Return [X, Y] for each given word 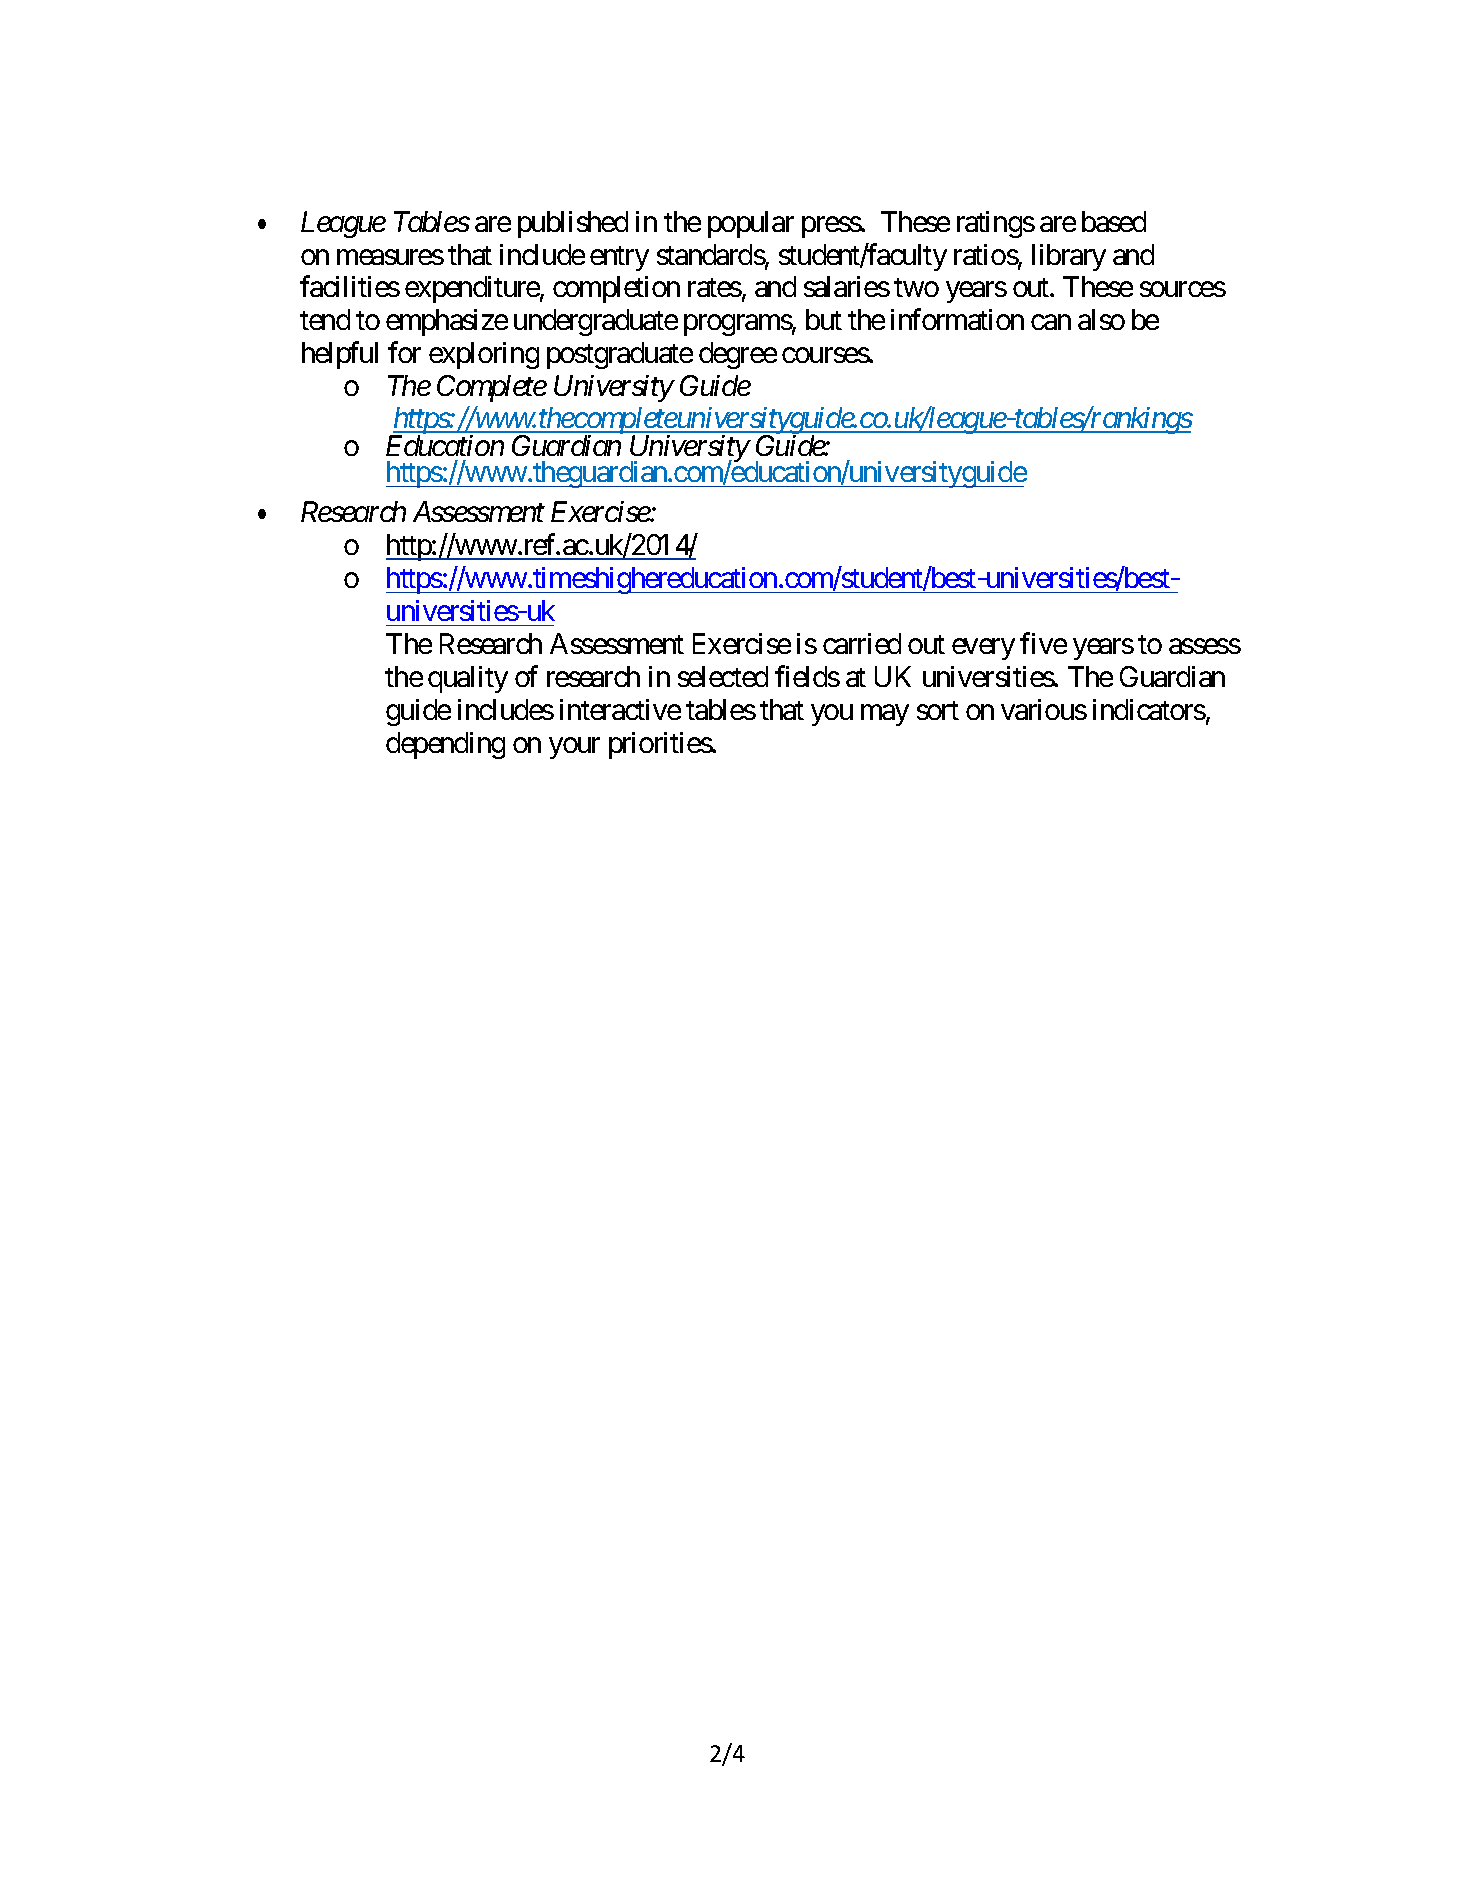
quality [468, 679]
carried [862, 643]
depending [445, 745]
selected [723, 676]
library [1069, 257]
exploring [484, 355]
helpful [340, 355]
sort [938, 710]
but [824, 319]
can [1051, 322]
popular [751, 224]
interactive [620, 709]
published [573, 224]
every [983, 649]
